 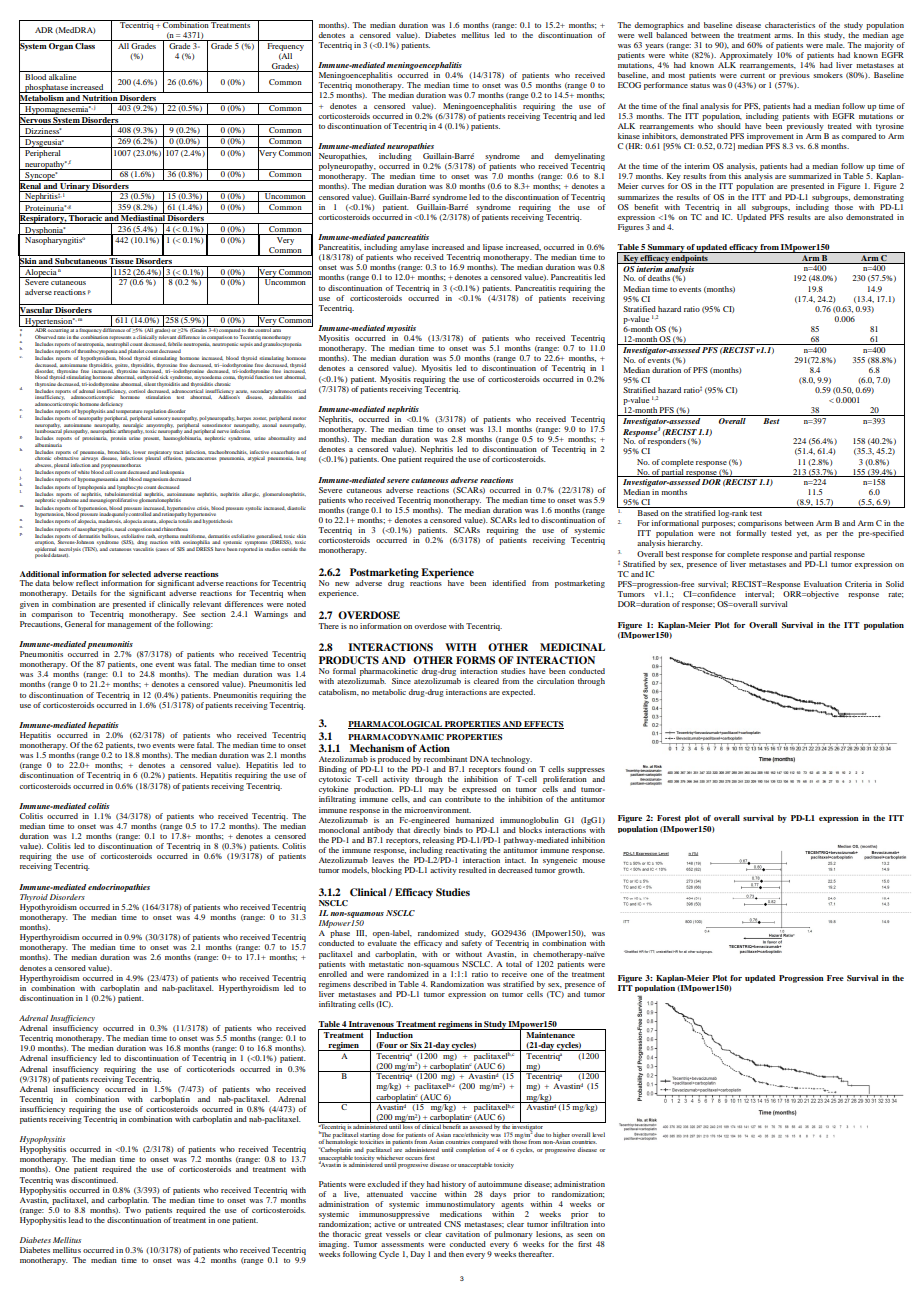 I want to click on areata, so click(x=150, y=521).
